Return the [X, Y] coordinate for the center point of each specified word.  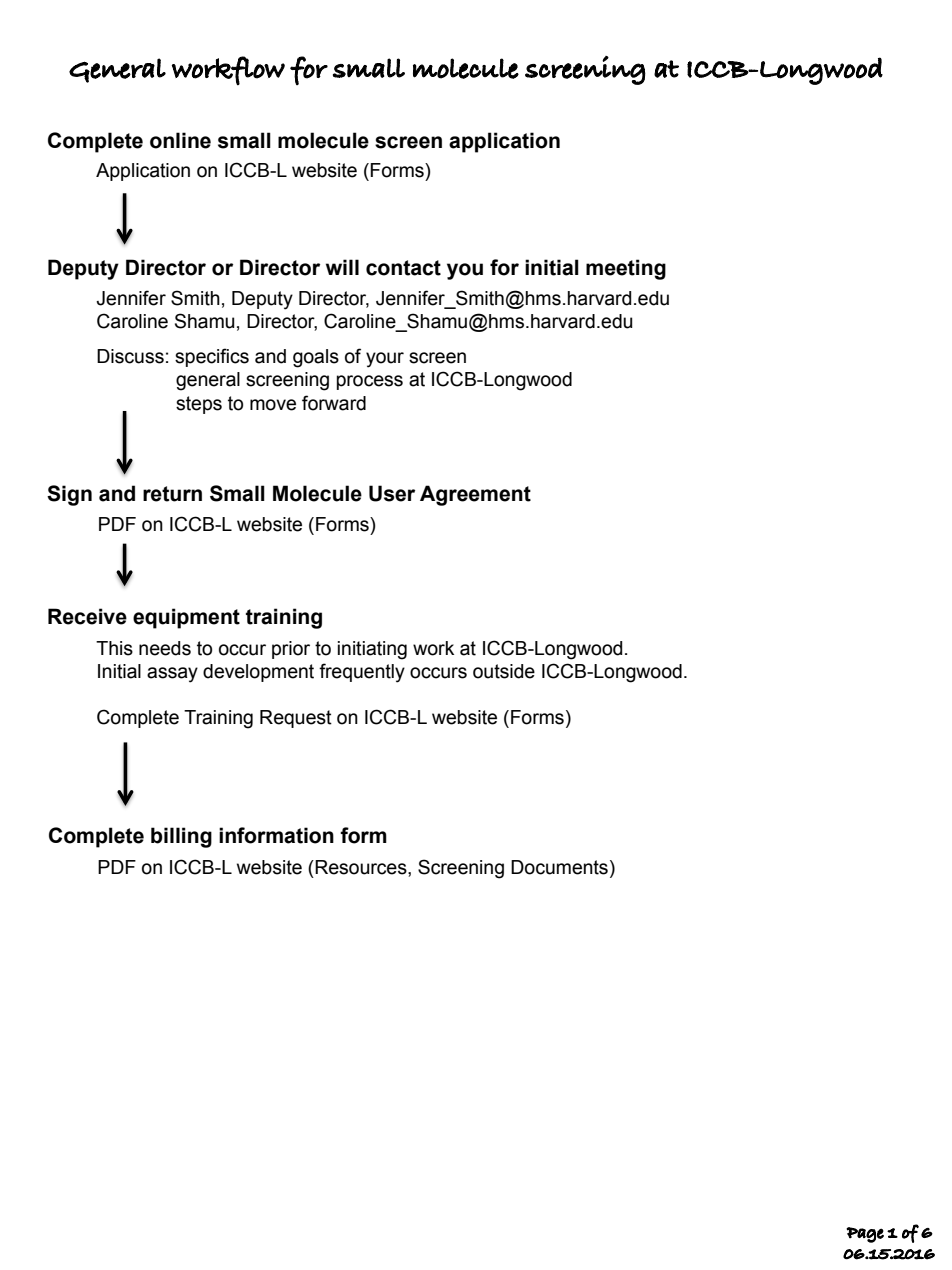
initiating [372, 650]
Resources [361, 867]
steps [199, 405]
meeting [626, 269]
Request [296, 719]
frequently [362, 673]
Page [865, 1235]
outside [504, 671]
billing [181, 837]
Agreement [475, 495]
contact [403, 268]
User [392, 493]
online [180, 140]
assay [172, 675]
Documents [559, 867]
